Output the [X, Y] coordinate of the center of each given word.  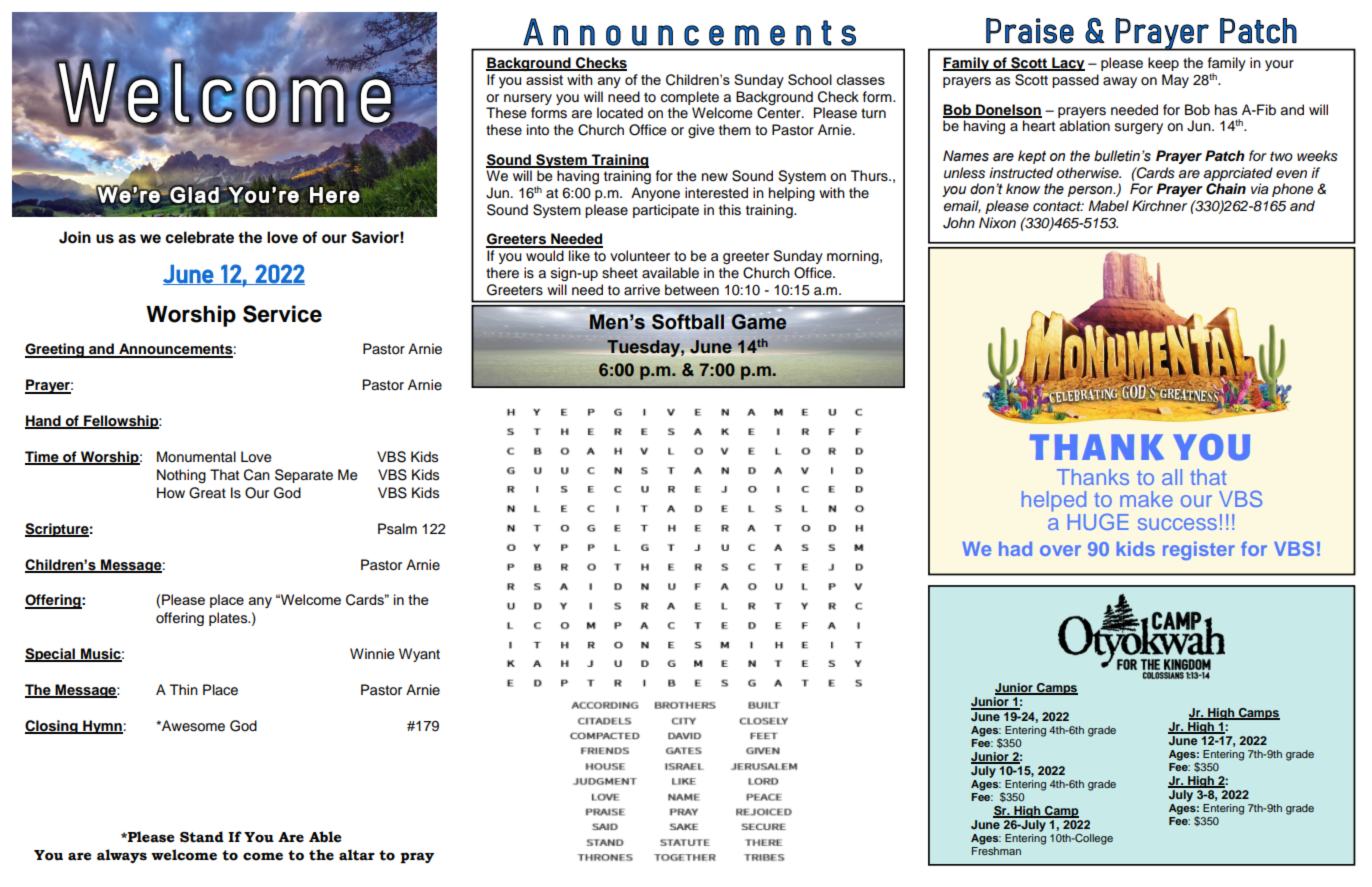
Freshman [996, 849]
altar [357, 855]
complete [690, 98]
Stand [202, 837]
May [1175, 81]
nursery [528, 99]
